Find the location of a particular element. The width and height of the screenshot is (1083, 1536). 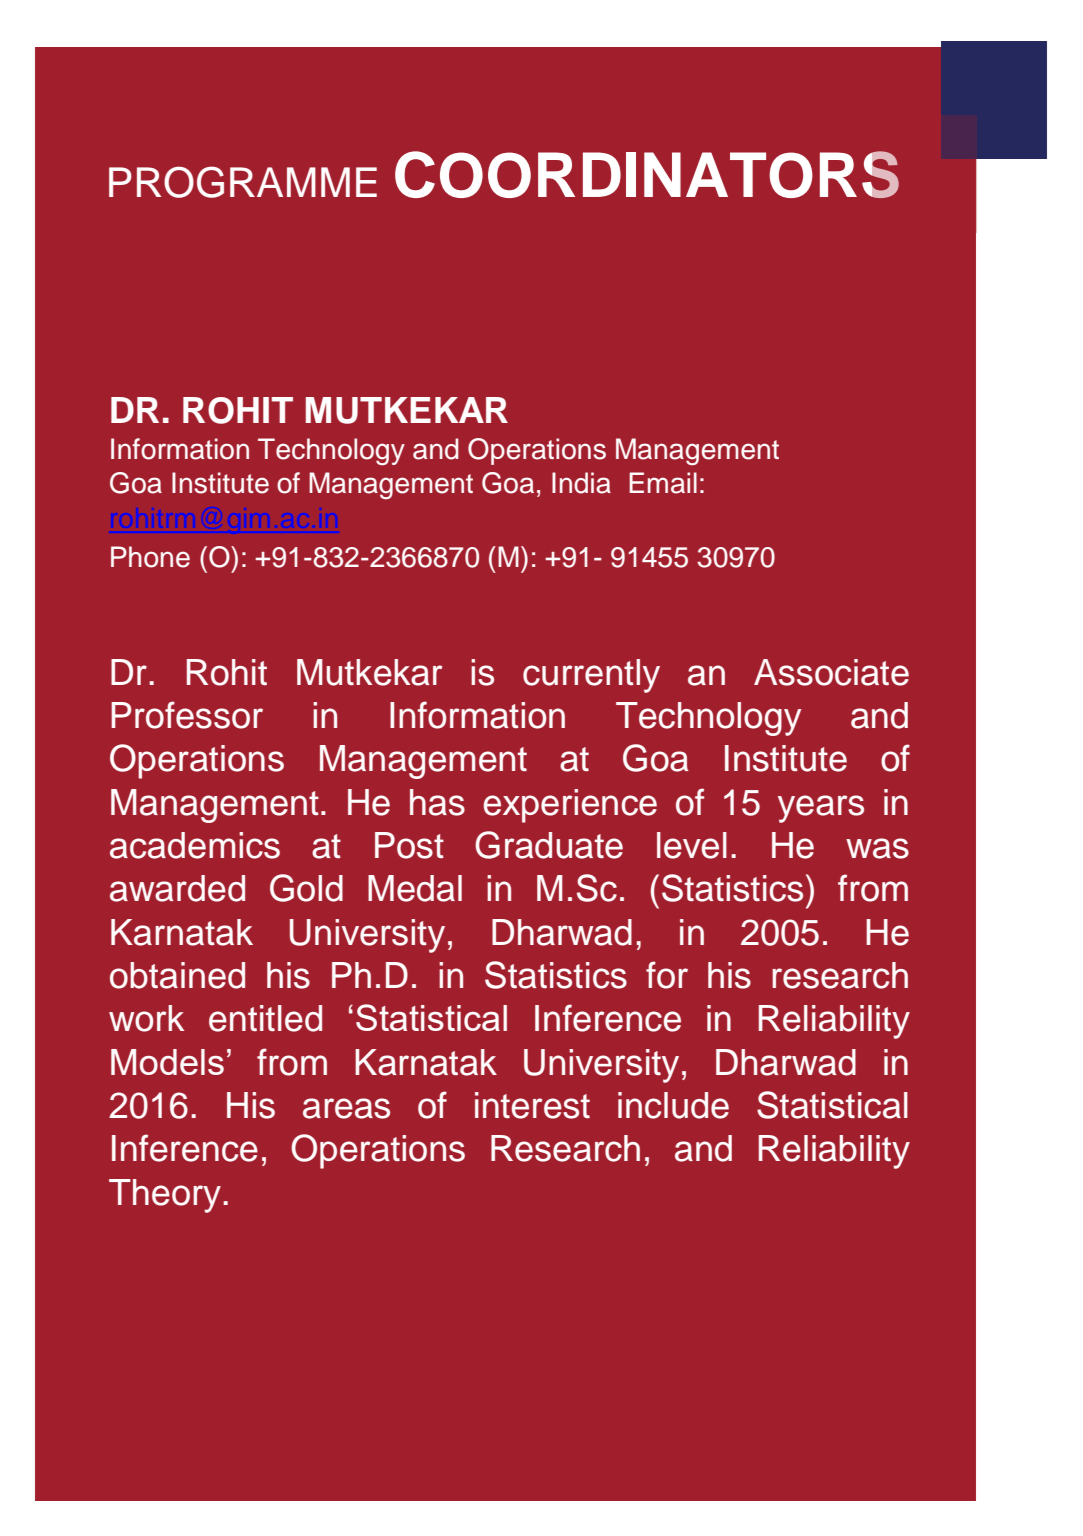

Associate is located at coordinates (831, 672).
